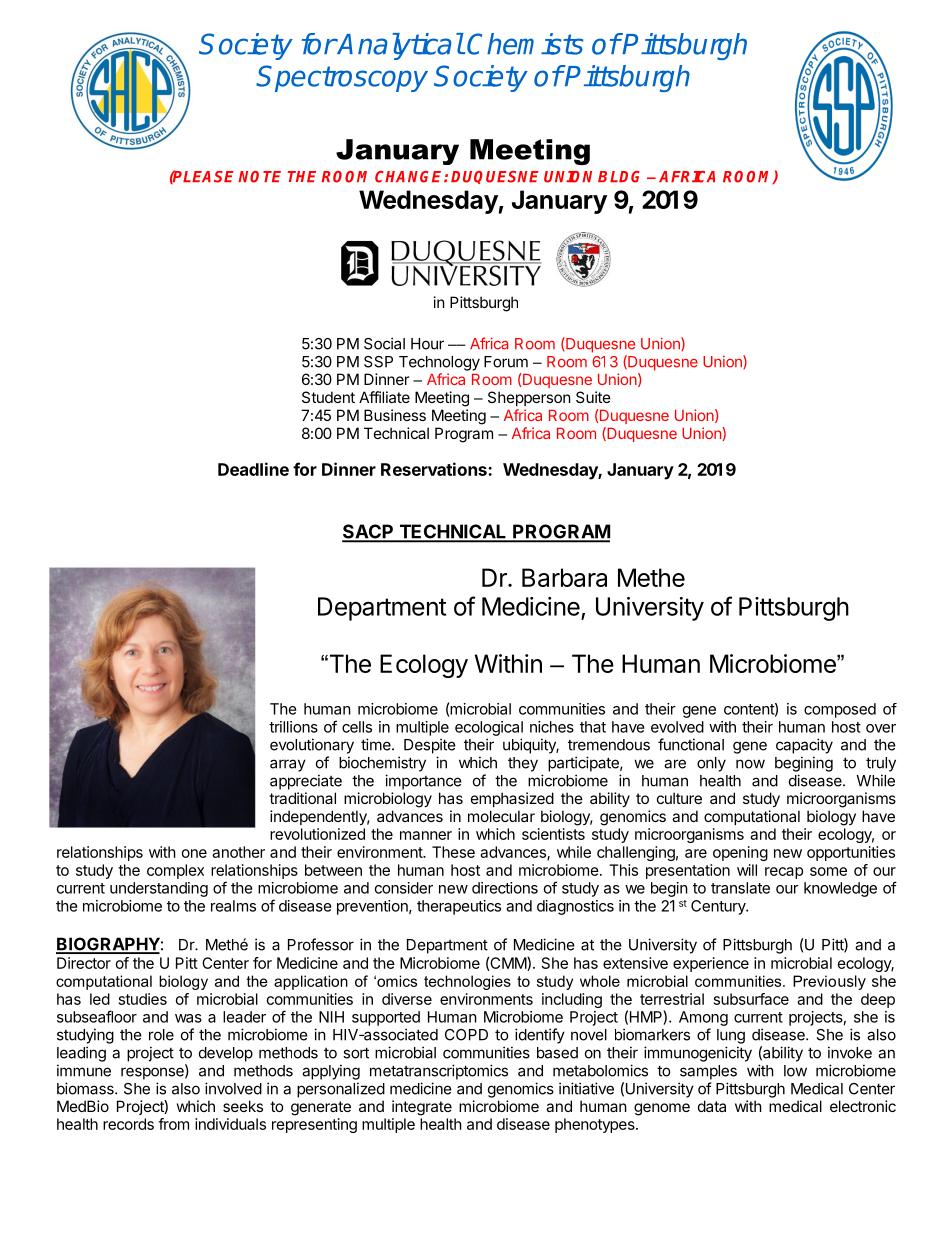 This image has width=952, height=1233. What do you see at coordinates (342, 78) in the image?
I see `Spectroscopy` at bounding box center [342, 78].
